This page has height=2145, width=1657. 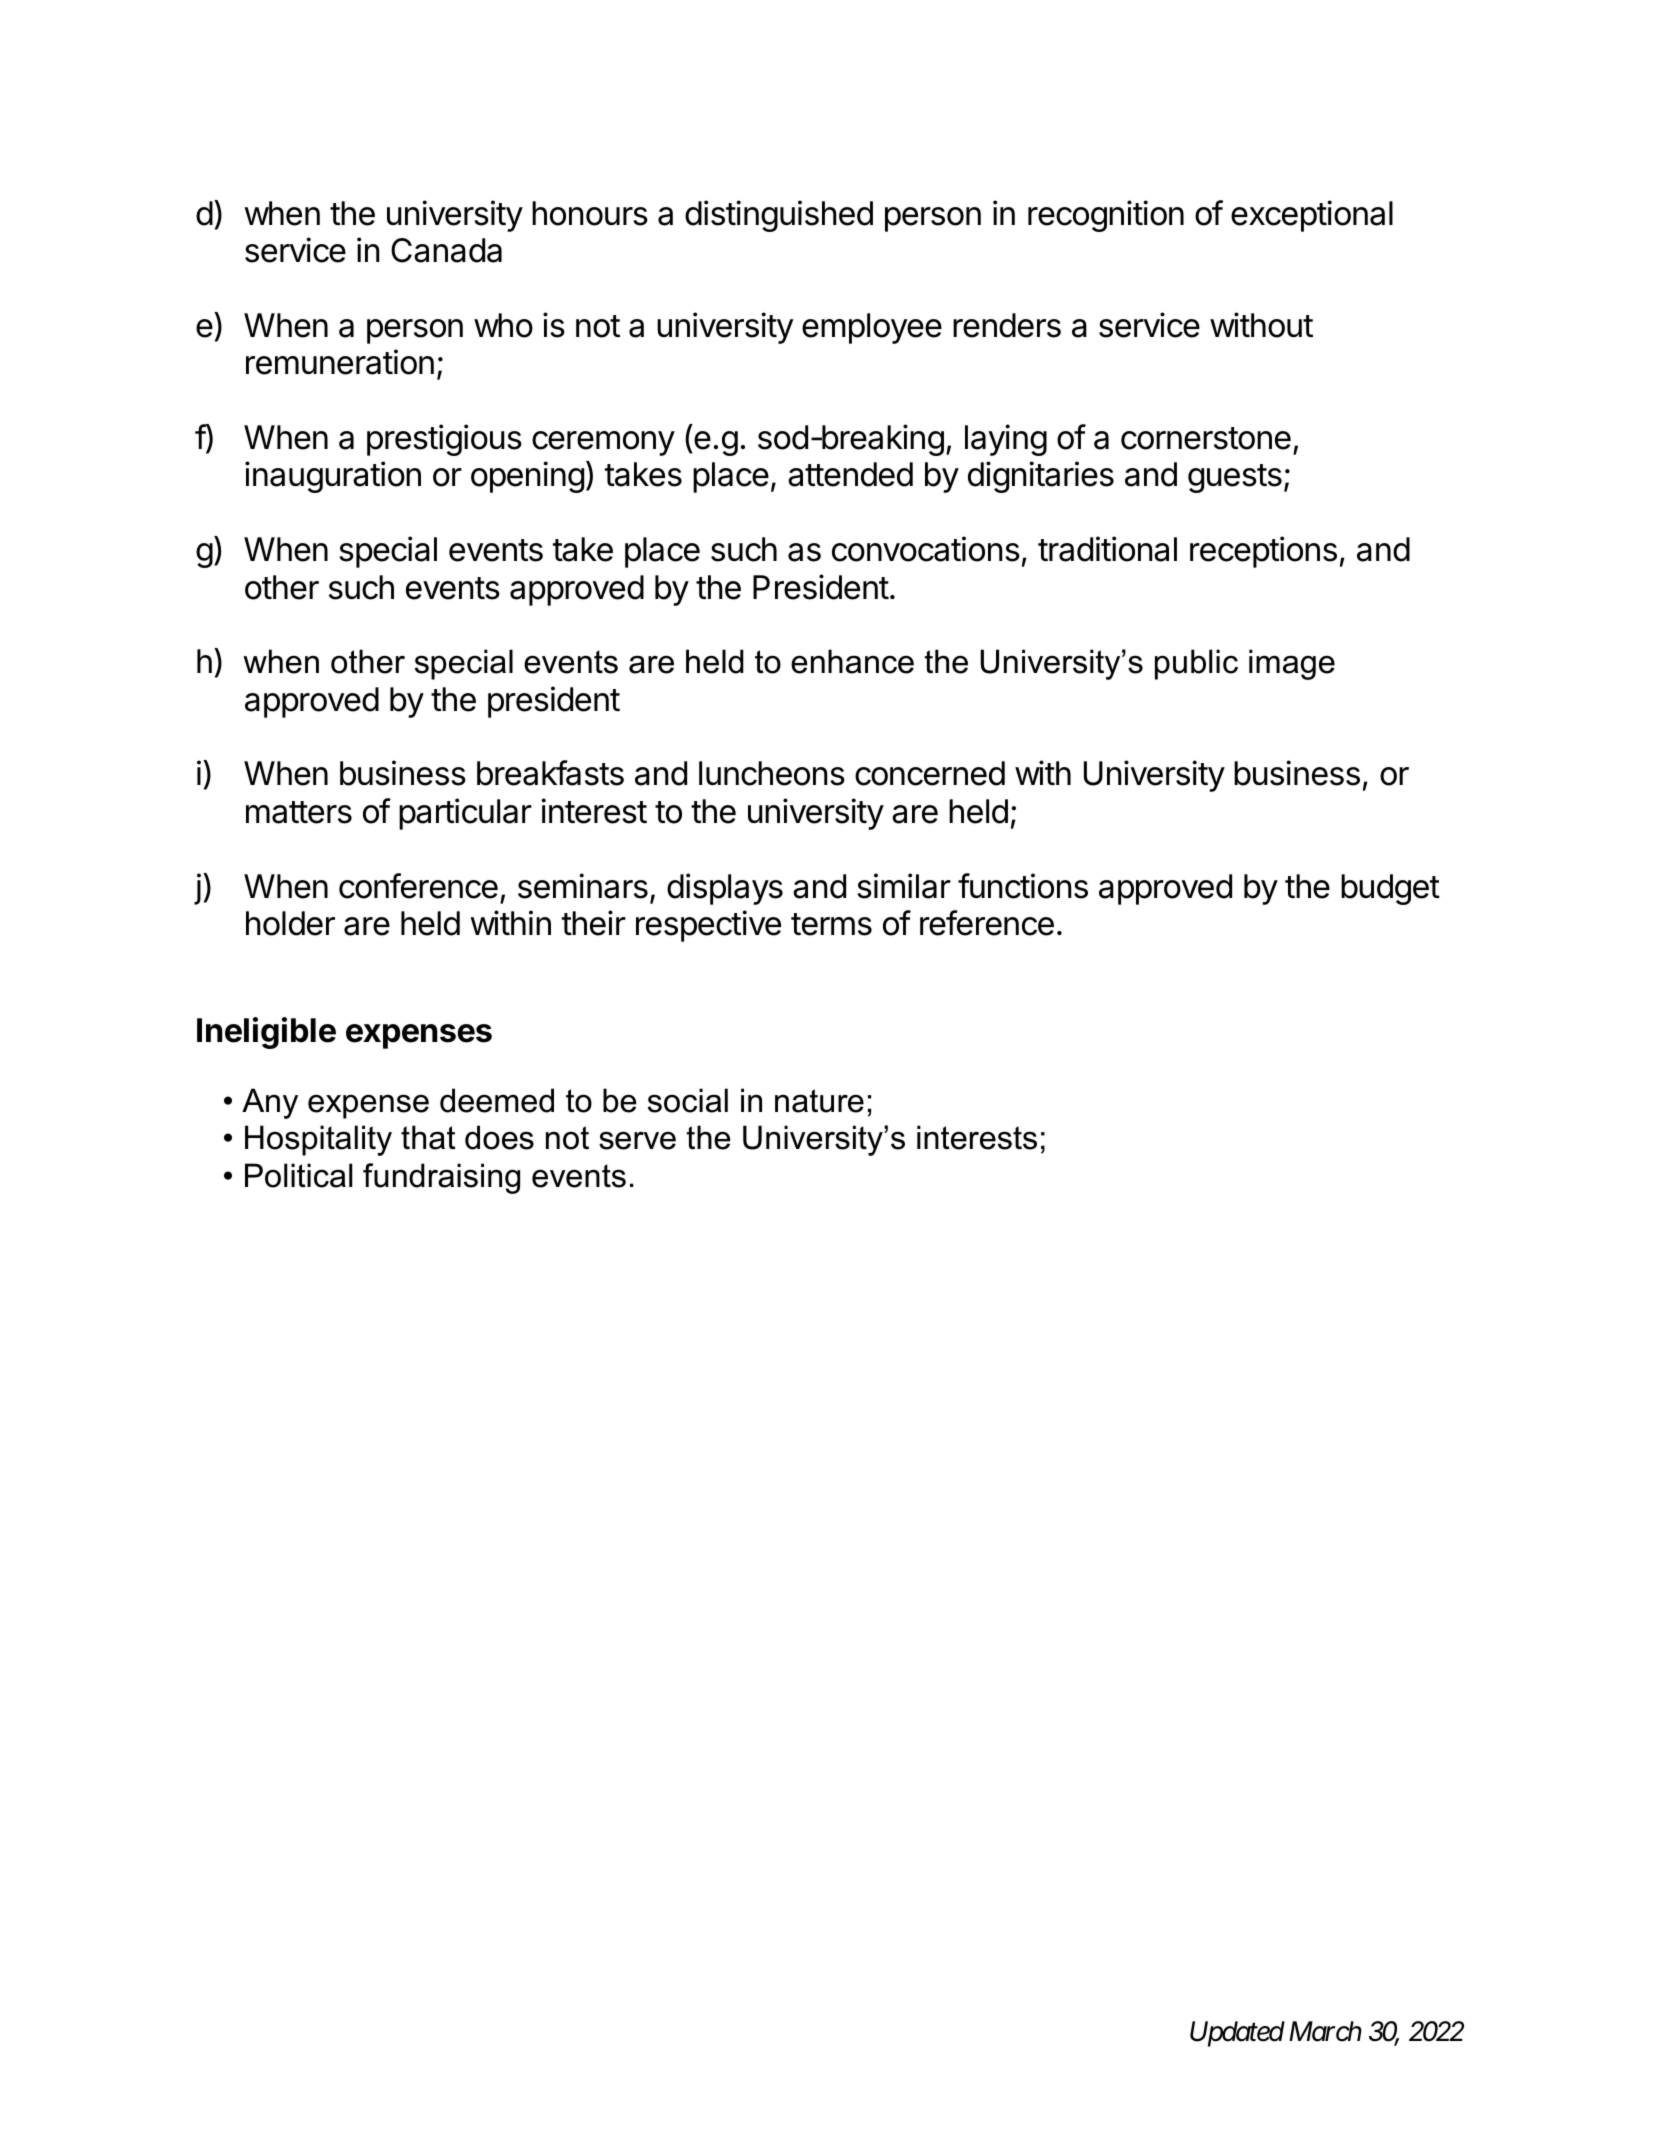 What do you see at coordinates (1237, 2034) in the page?
I see `Updated` at bounding box center [1237, 2034].
